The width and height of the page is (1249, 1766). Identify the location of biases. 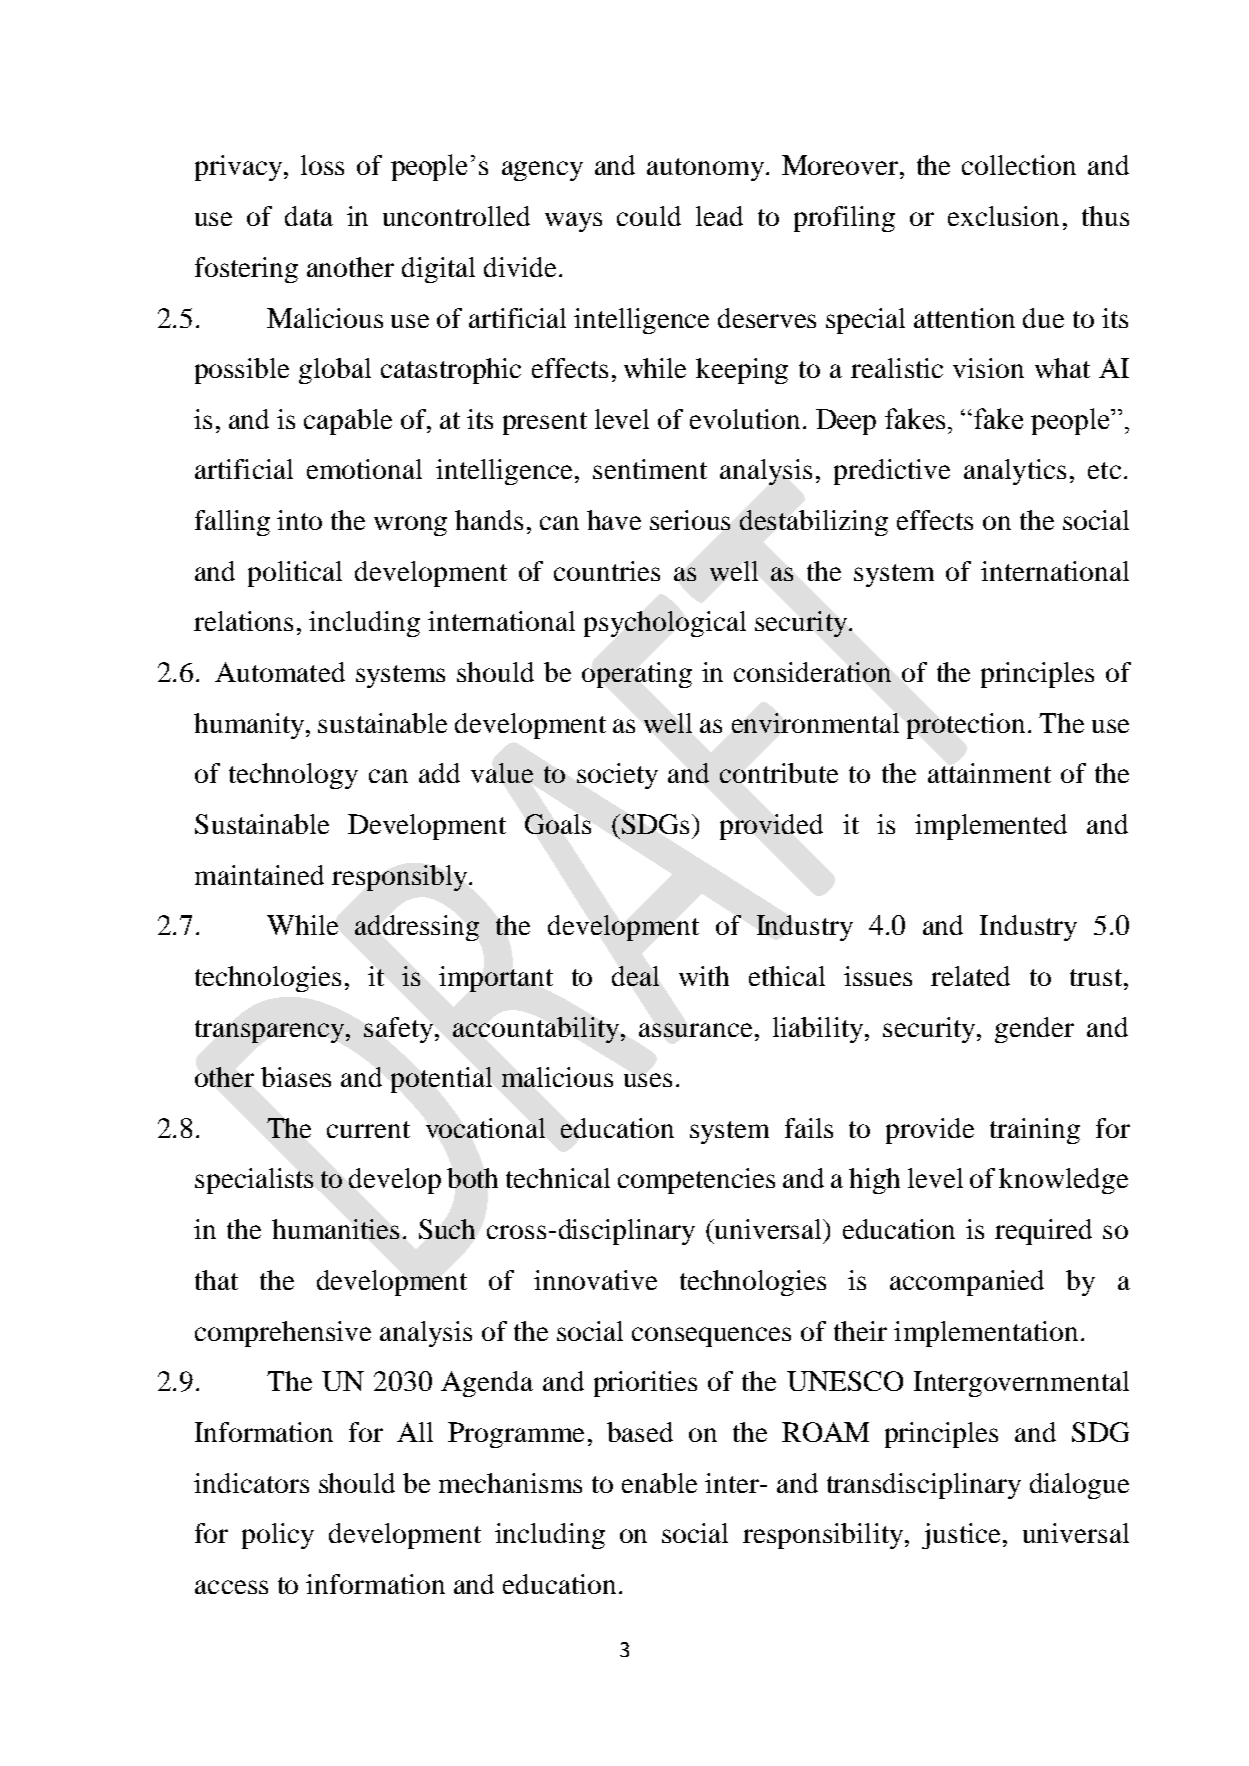
(296, 1077).
